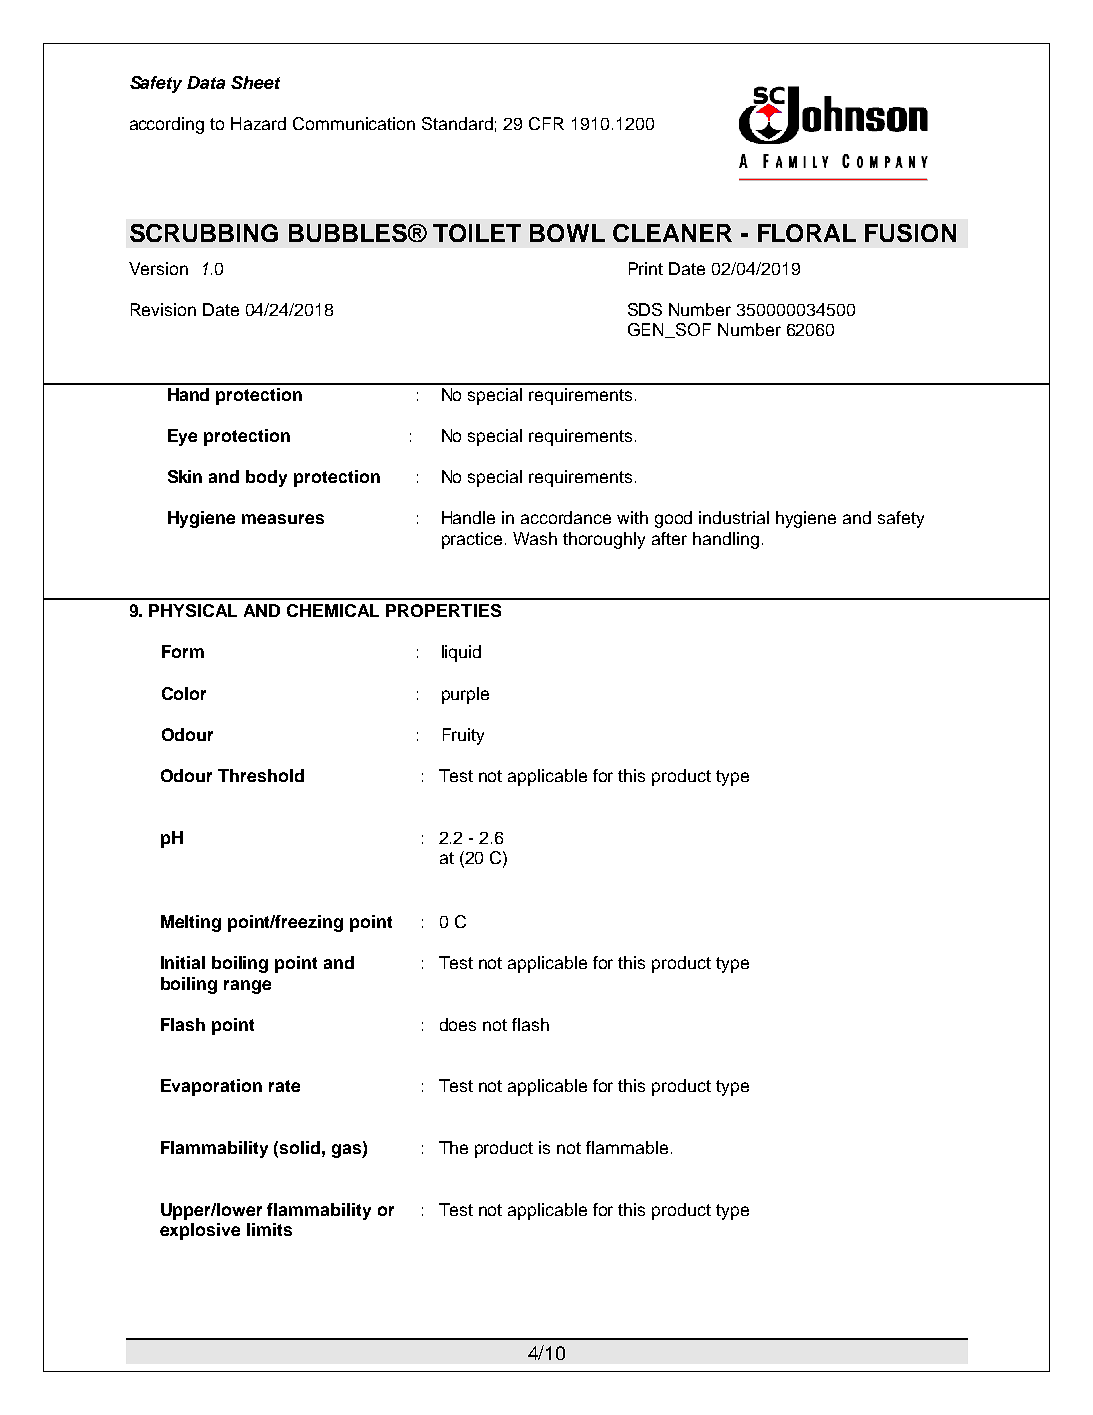  I want to click on industrial, so click(734, 517).
